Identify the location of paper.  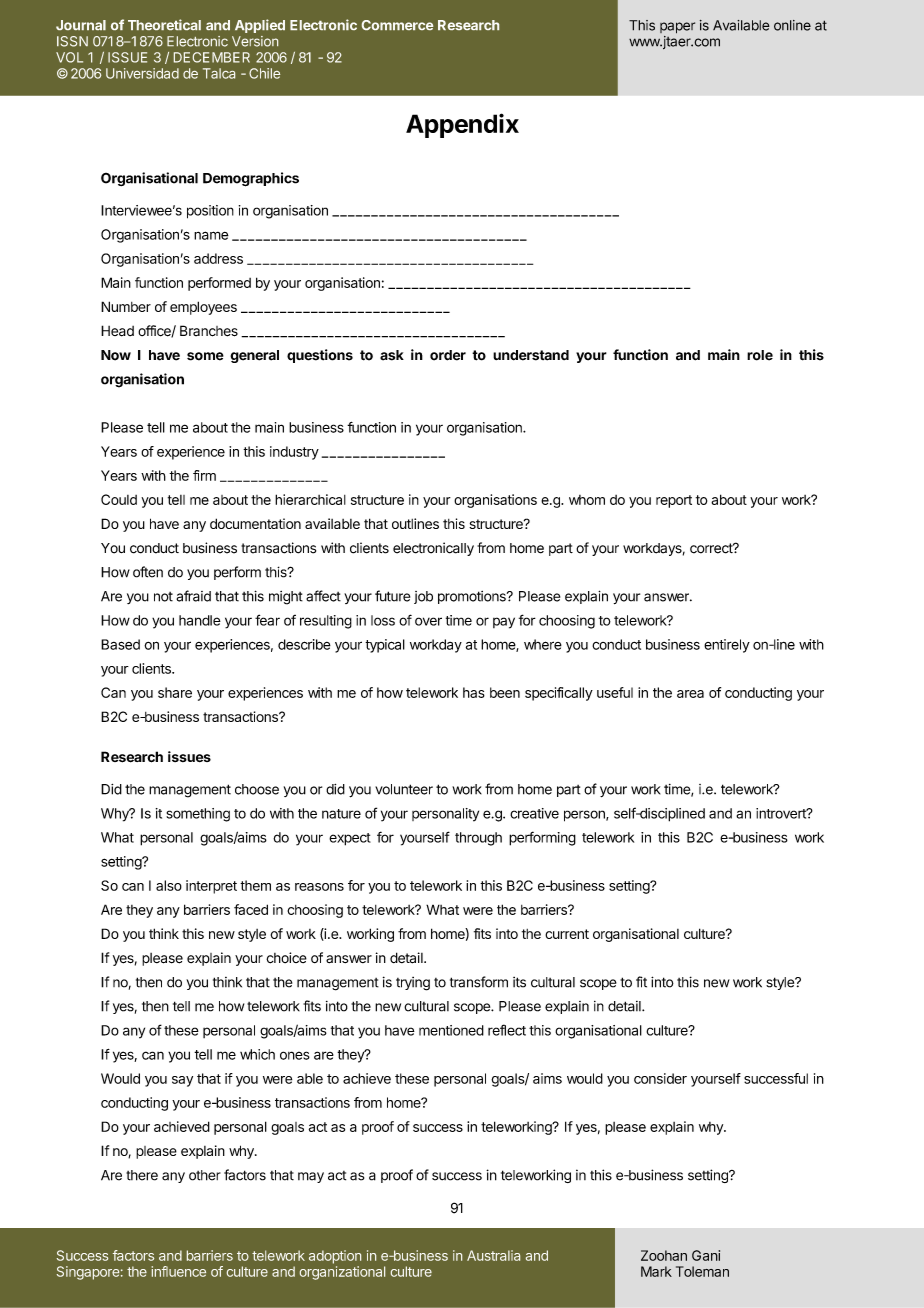
(677, 28).
